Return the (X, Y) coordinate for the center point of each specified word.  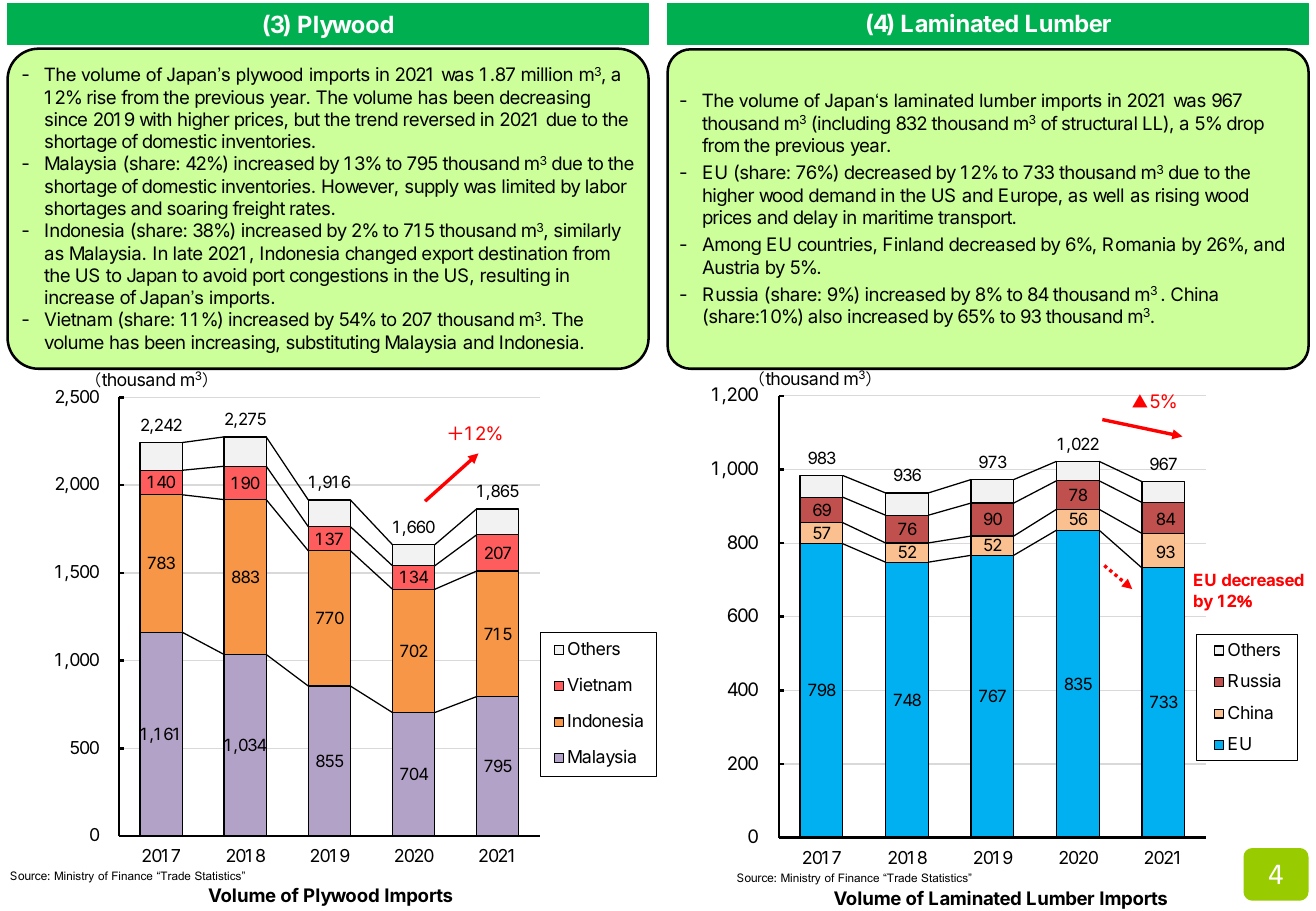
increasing (234, 344)
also (825, 316)
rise (101, 97)
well (1108, 195)
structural (1099, 123)
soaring (197, 210)
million (547, 74)
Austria (730, 267)
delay (816, 219)
